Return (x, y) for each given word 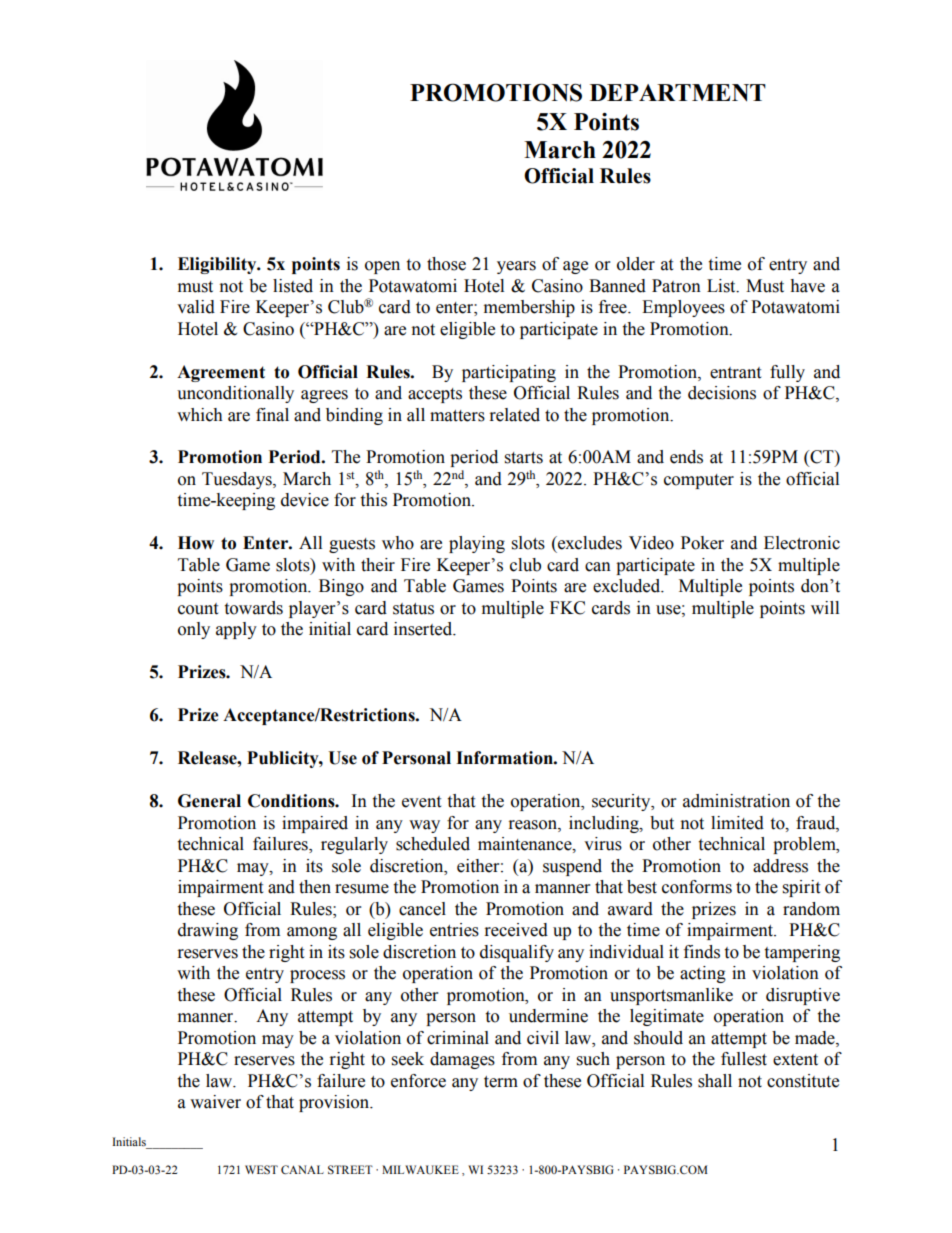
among (312, 933)
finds (702, 952)
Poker (702, 543)
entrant (735, 373)
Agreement (221, 373)
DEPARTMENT (678, 93)
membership (529, 308)
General (209, 801)
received (516, 930)
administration (736, 801)
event (421, 802)
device (305, 500)
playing (477, 544)
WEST (261, 1169)
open (382, 267)
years (516, 267)
